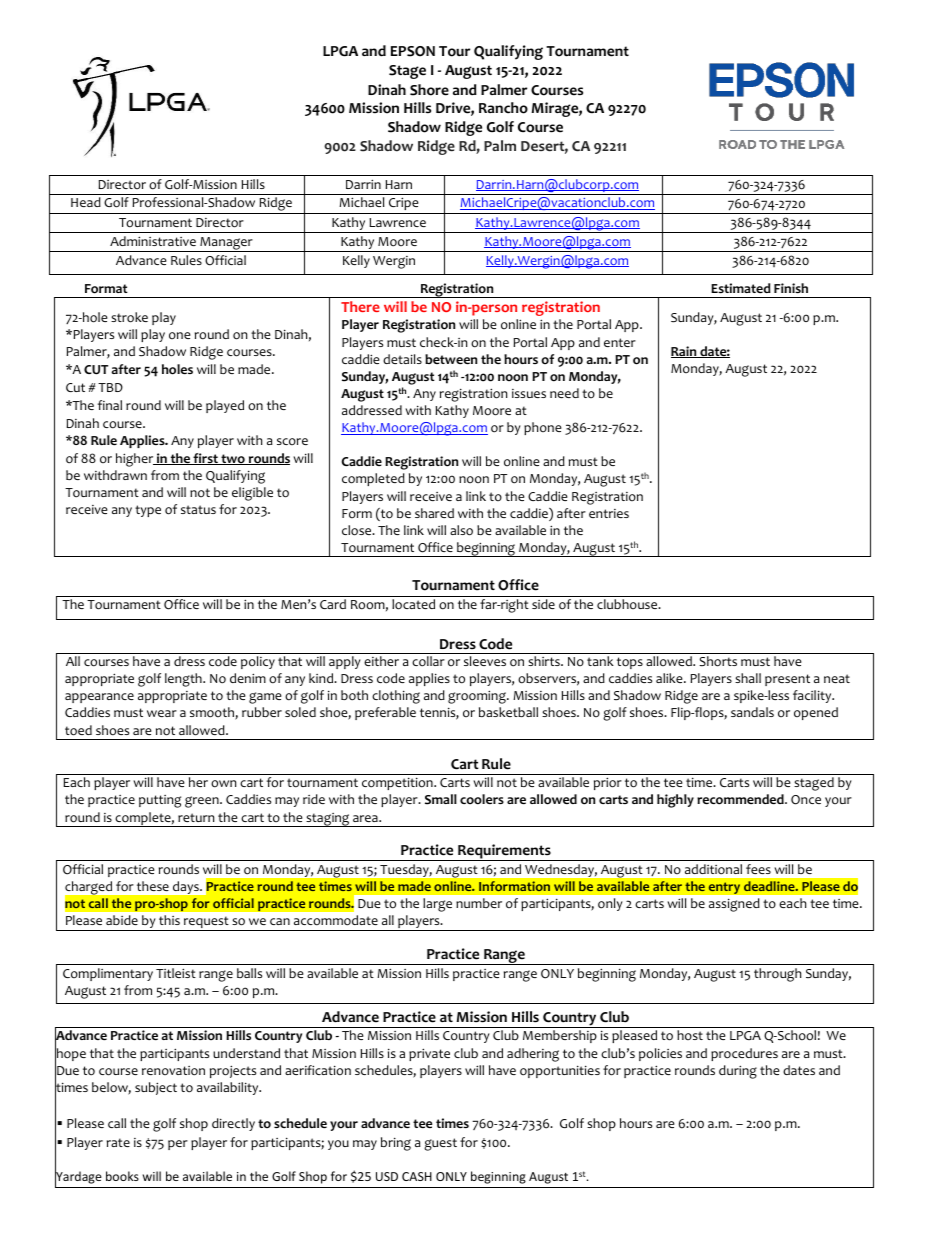  I want to click on higher, so click(136, 460).
